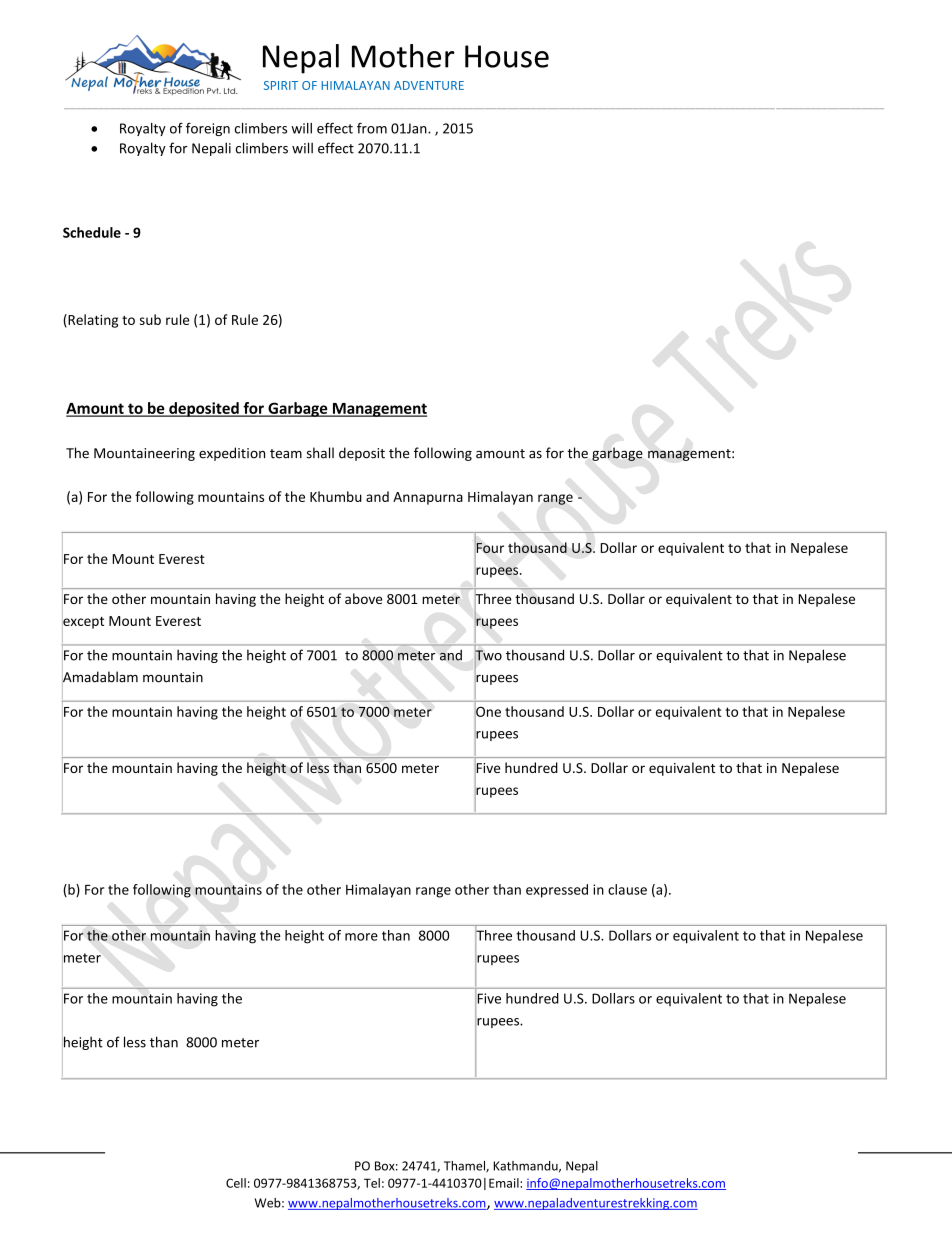 The image size is (952, 1233). What do you see at coordinates (372, 128) in the screenshot?
I see `from` at bounding box center [372, 128].
